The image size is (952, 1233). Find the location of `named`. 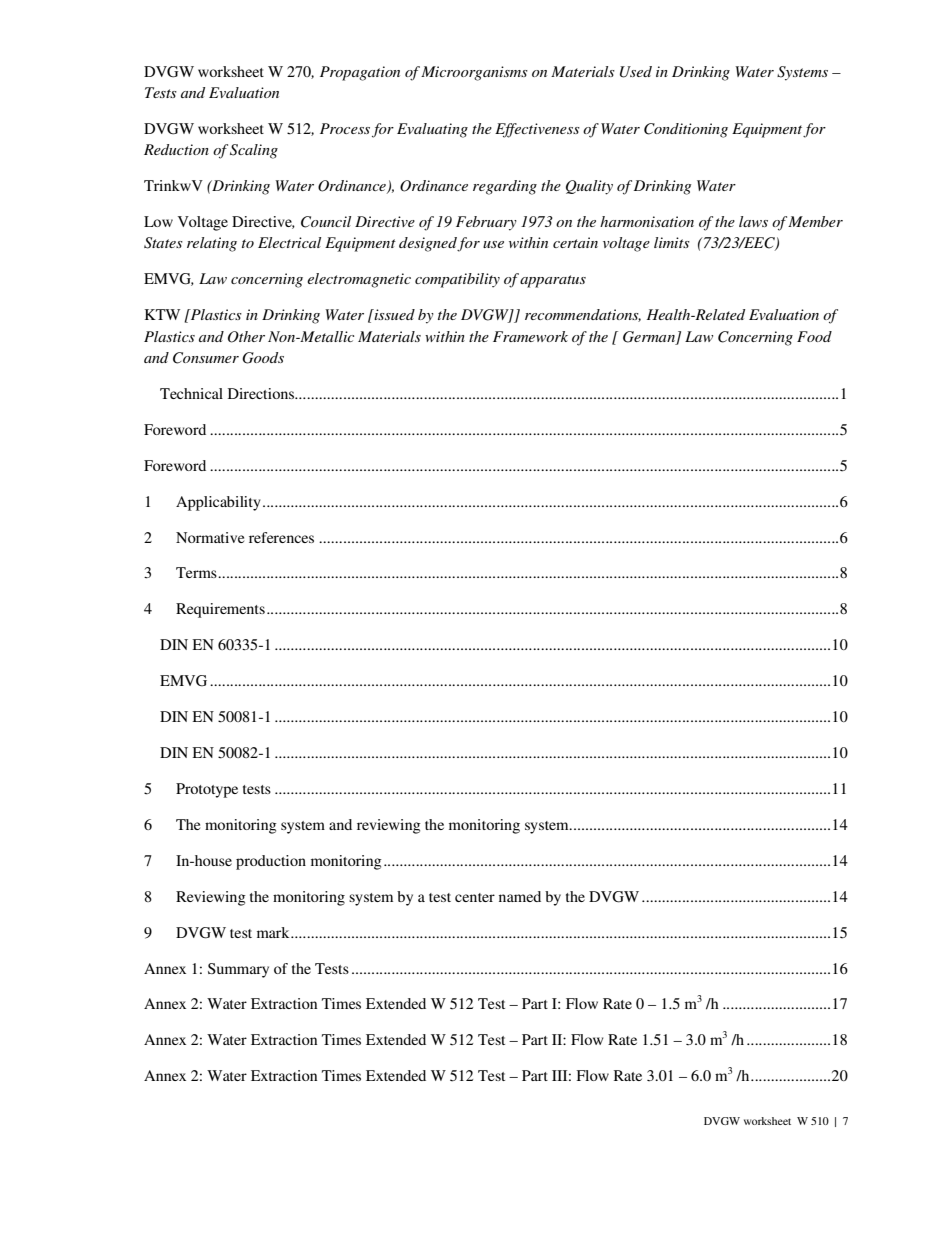

named is located at coordinates (520, 896).
